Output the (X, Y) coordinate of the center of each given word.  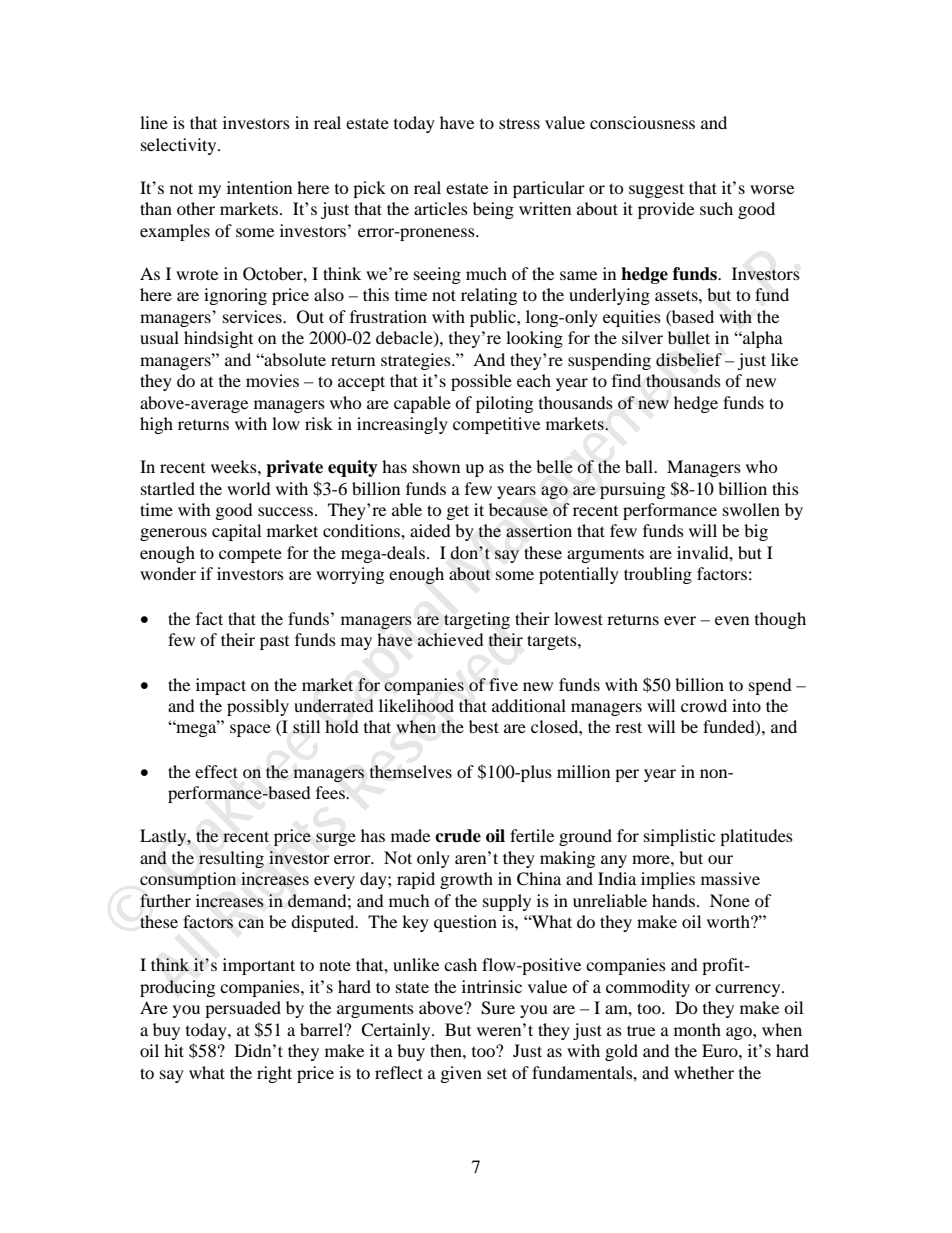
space (250, 730)
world (249, 488)
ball (640, 466)
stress (519, 123)
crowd (704, 705)
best (484, 726)
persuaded (243, 1009)
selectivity (180, 146)
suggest (656, 190)
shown (436, 466)
